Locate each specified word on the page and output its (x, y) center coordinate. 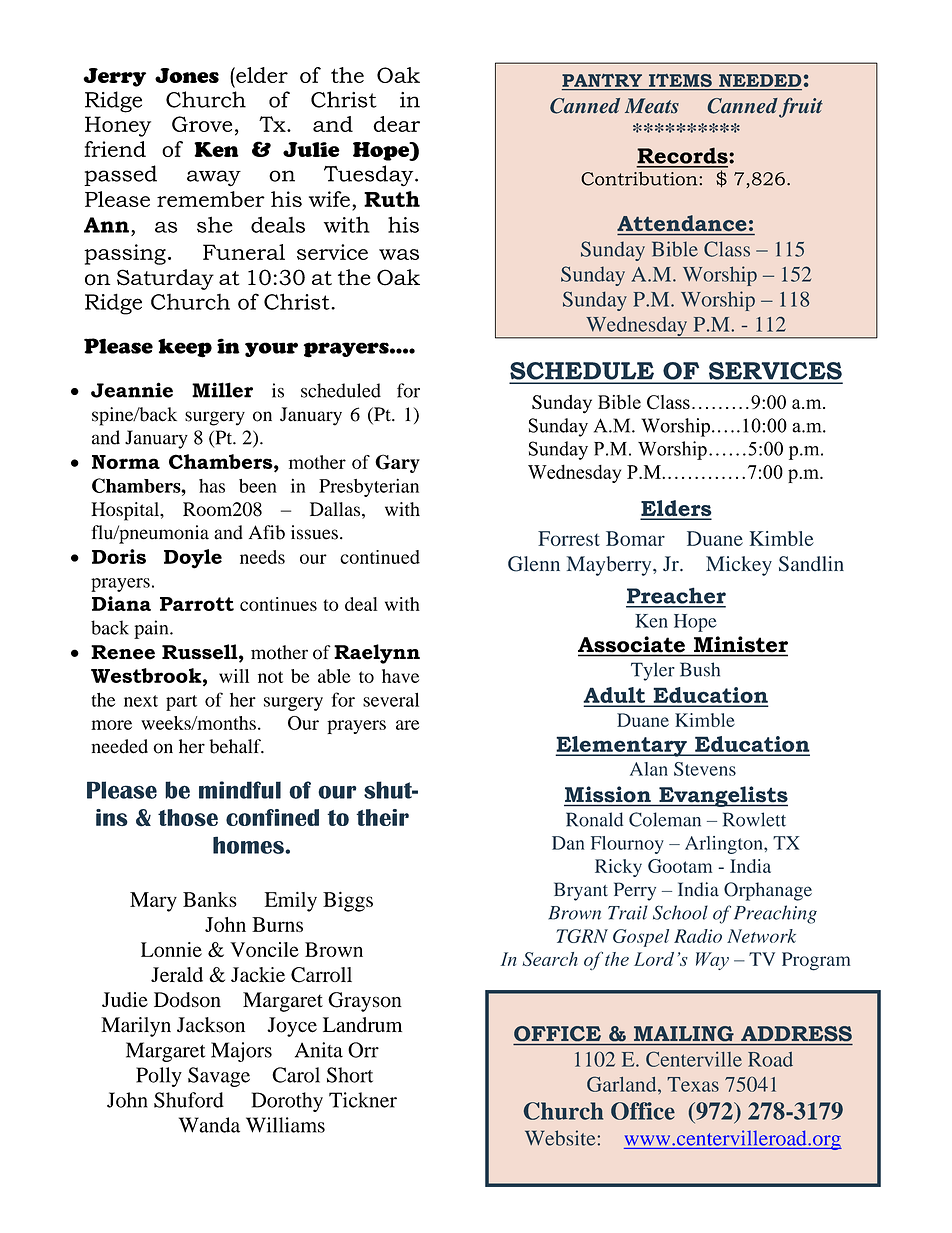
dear (396, 124)
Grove (202, 124)
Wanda (209, 1125)
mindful (240, 790)
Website (560, 1138)
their (382, 817)
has (212, 486)
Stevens (705, 769)
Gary (397, 463)
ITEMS (680, 82)
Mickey (739, 566)
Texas (693, 1084)
